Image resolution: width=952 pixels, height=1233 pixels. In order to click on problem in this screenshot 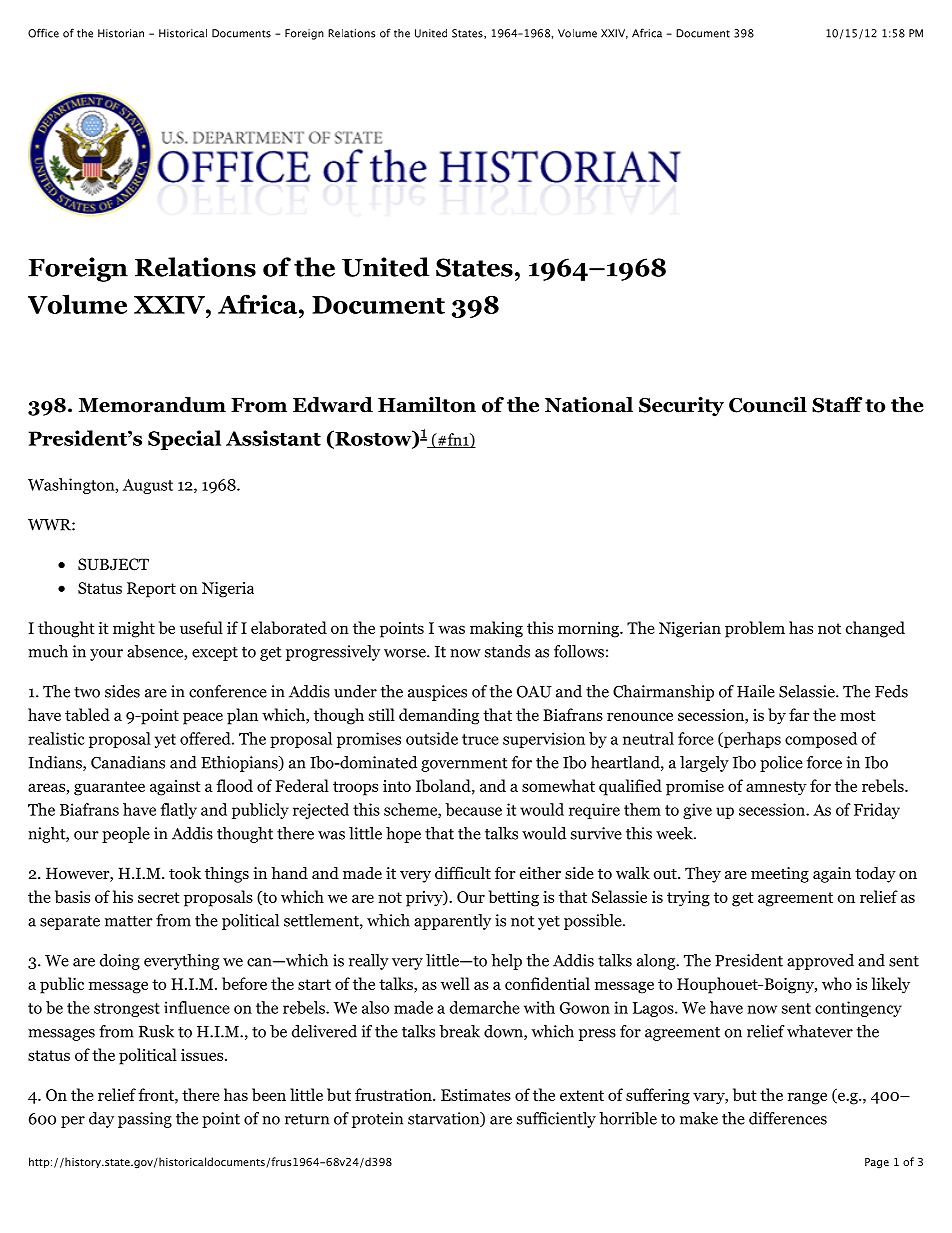, I will do `click(755, 629)`.
